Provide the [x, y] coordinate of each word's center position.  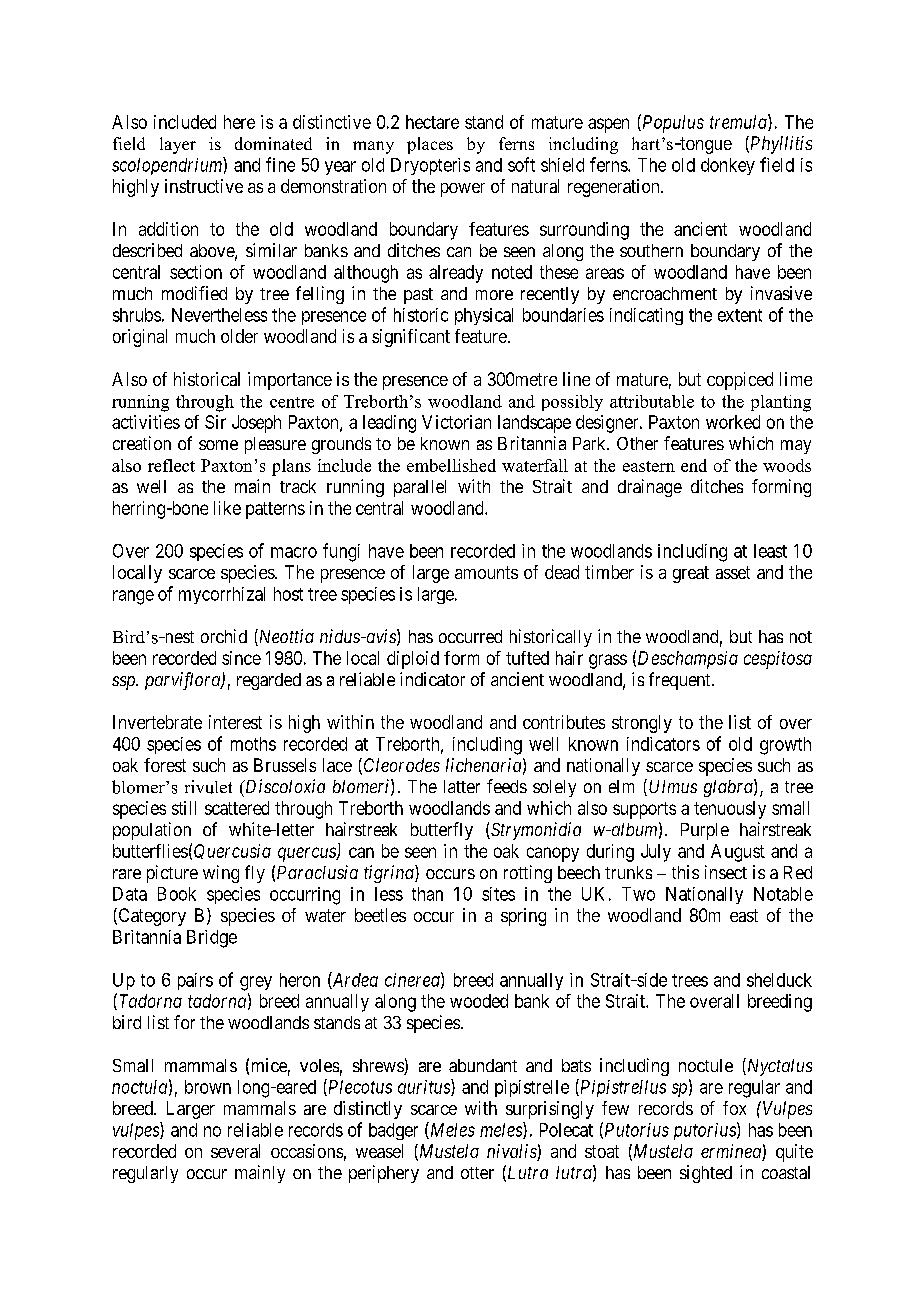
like [227, 508]
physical [484, 316]
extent [740, 315]
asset [733, 572]
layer [178, 145]
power [463, 190]
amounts [486, 572]
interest [235, 722]
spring [523, 917]
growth [785, 746]
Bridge [212, 939]
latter [462, 786]
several [235, 1151]
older [239, 336]
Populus [672, 123]
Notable [783, 894]
